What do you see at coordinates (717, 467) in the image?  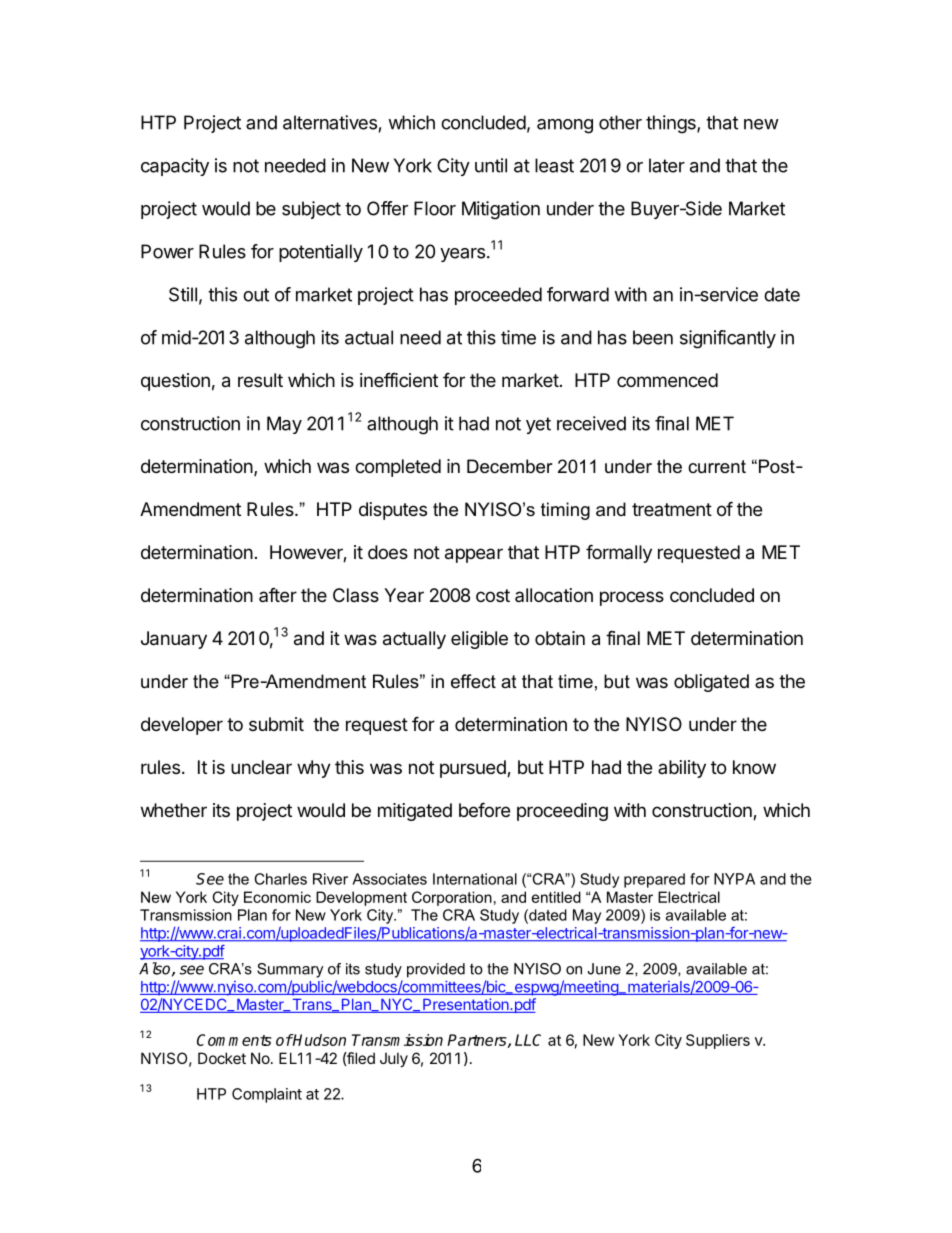 I see `current` at bounding box center [717, 467].
